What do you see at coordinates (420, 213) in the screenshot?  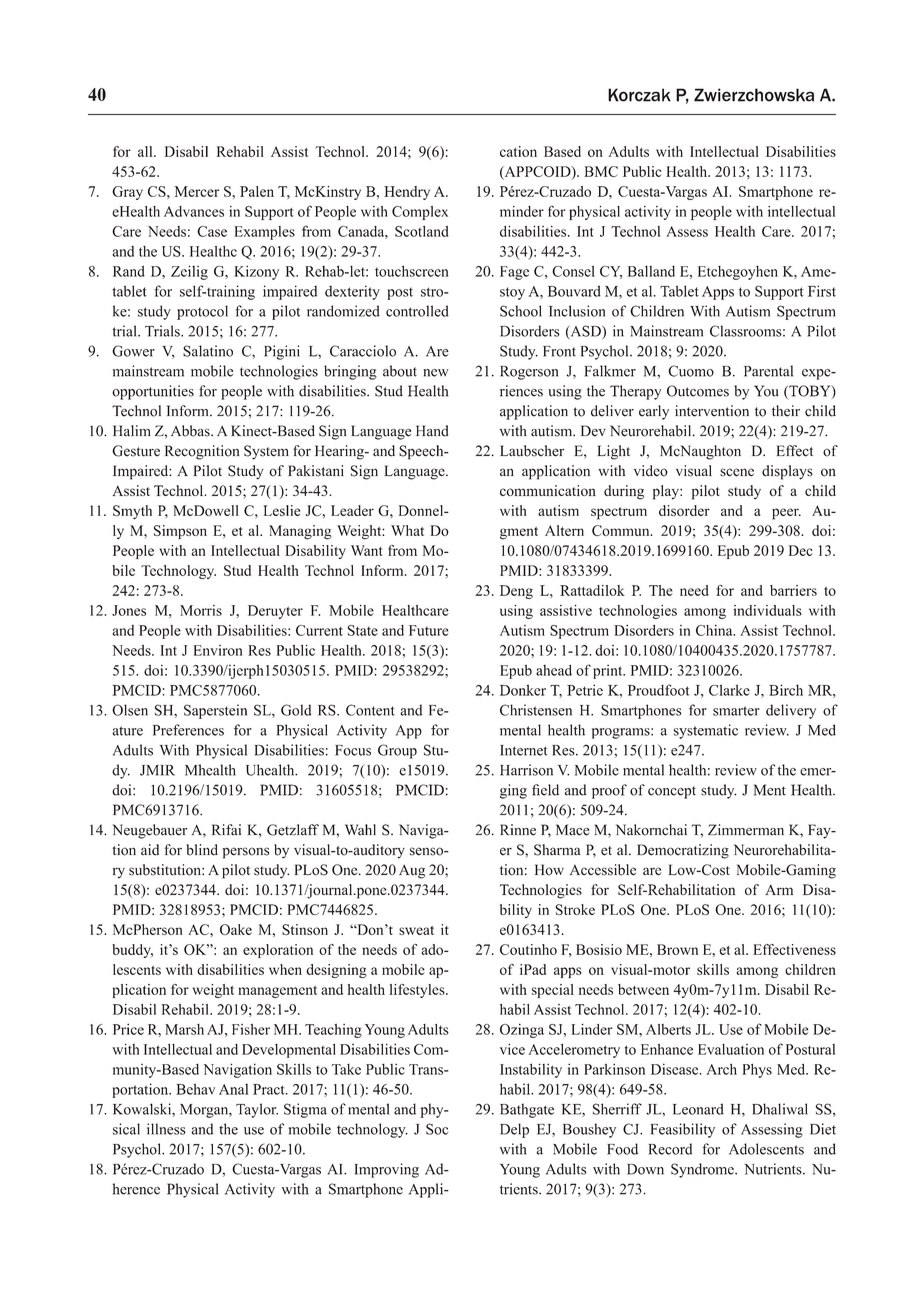 I see `Complex` at bounding box center [420, 213].
